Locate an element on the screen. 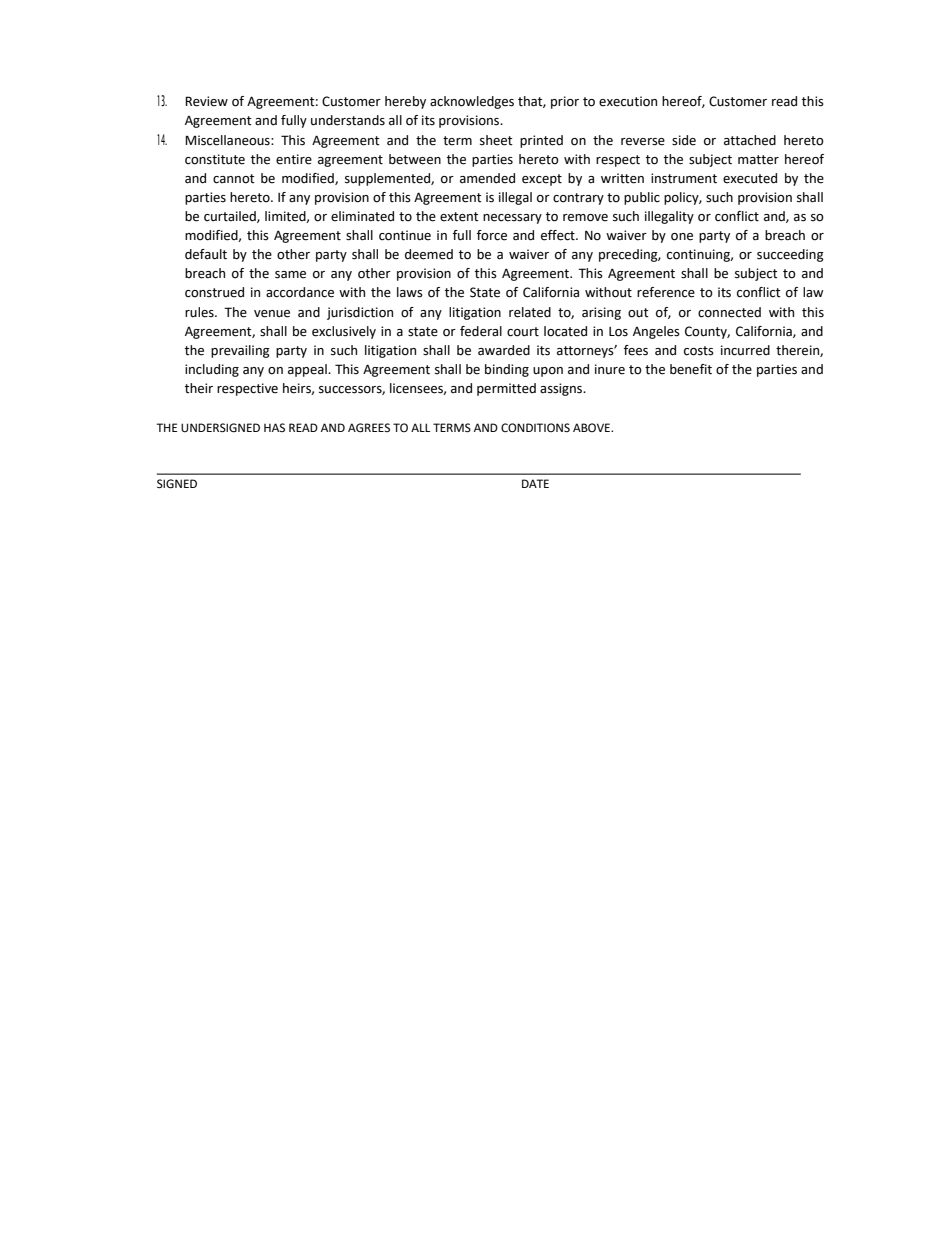  costs is located at coordinates (699, 351).
